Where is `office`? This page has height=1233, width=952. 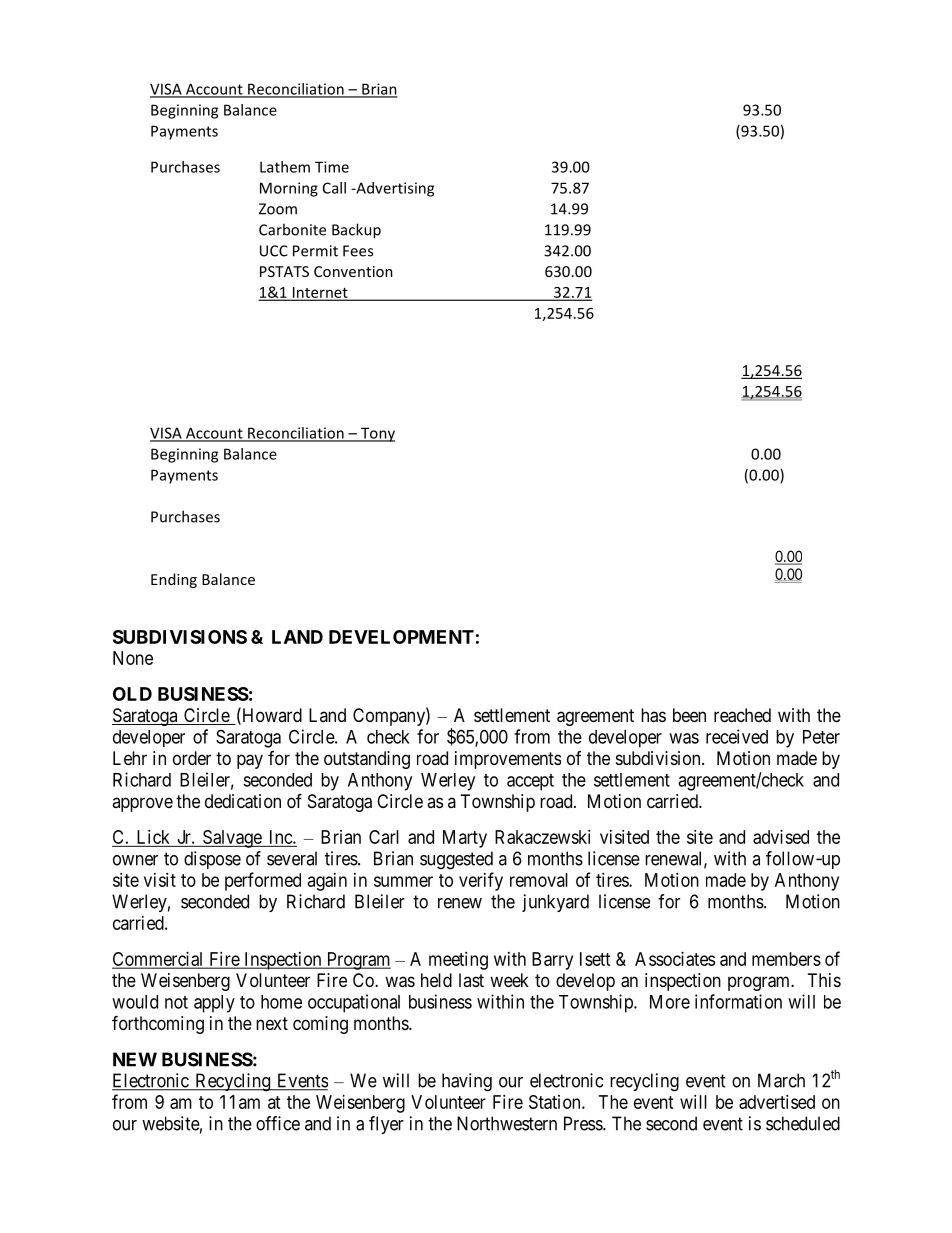
office is located at coordinates (278, 1123).
